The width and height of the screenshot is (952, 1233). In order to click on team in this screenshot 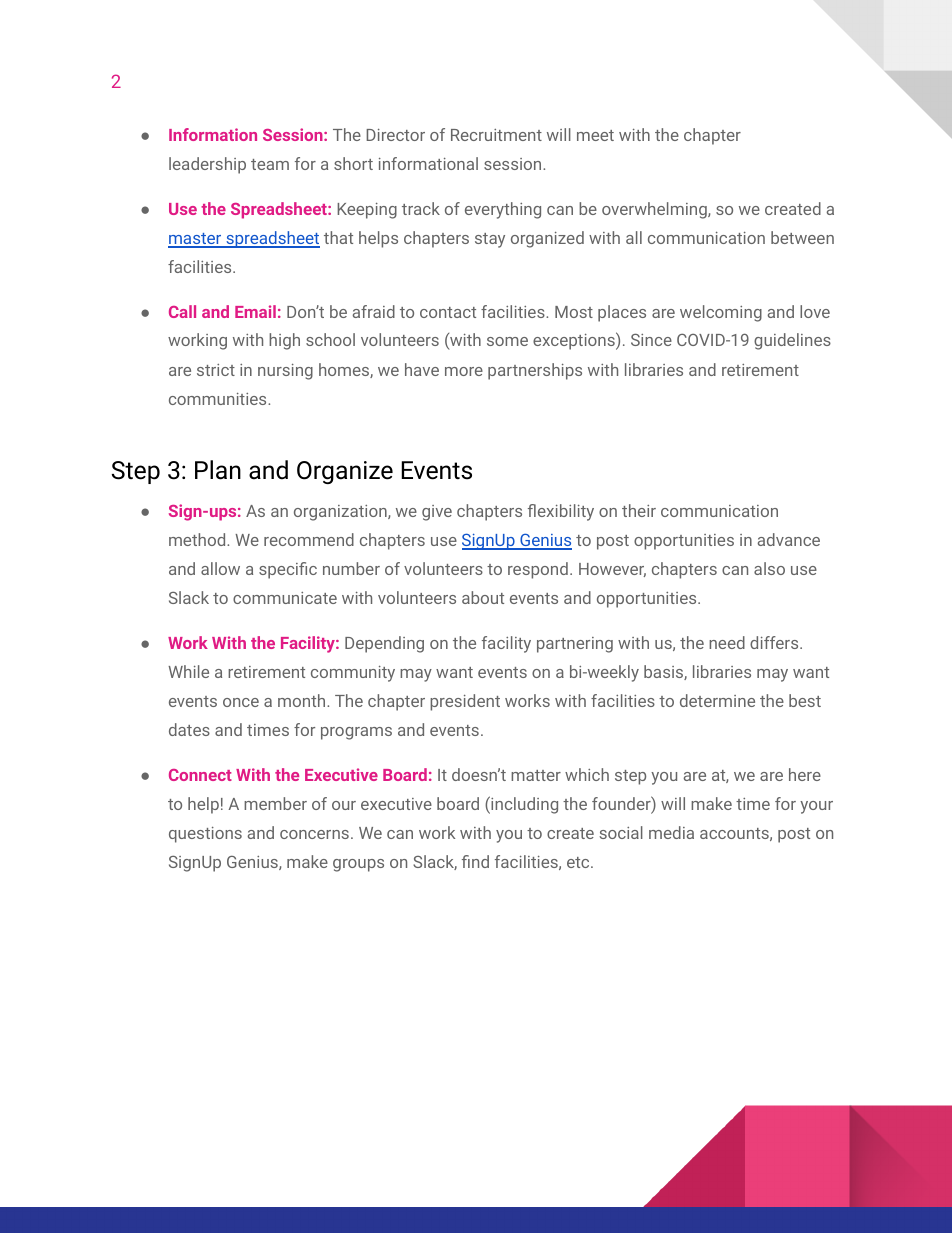, I will do `click(270, 164)`.
